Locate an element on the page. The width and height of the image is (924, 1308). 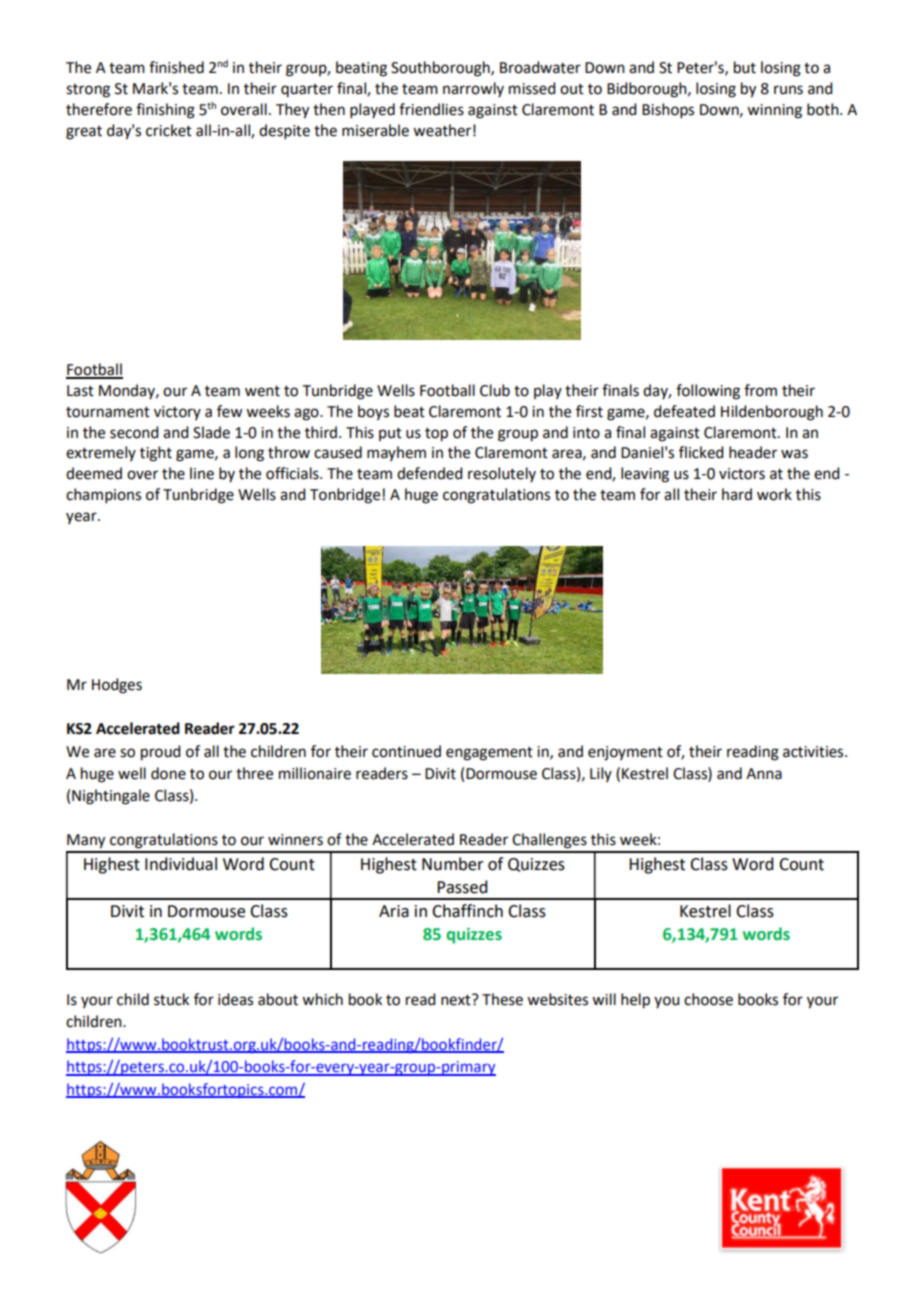
defended is located at coordinates (429, 473).
